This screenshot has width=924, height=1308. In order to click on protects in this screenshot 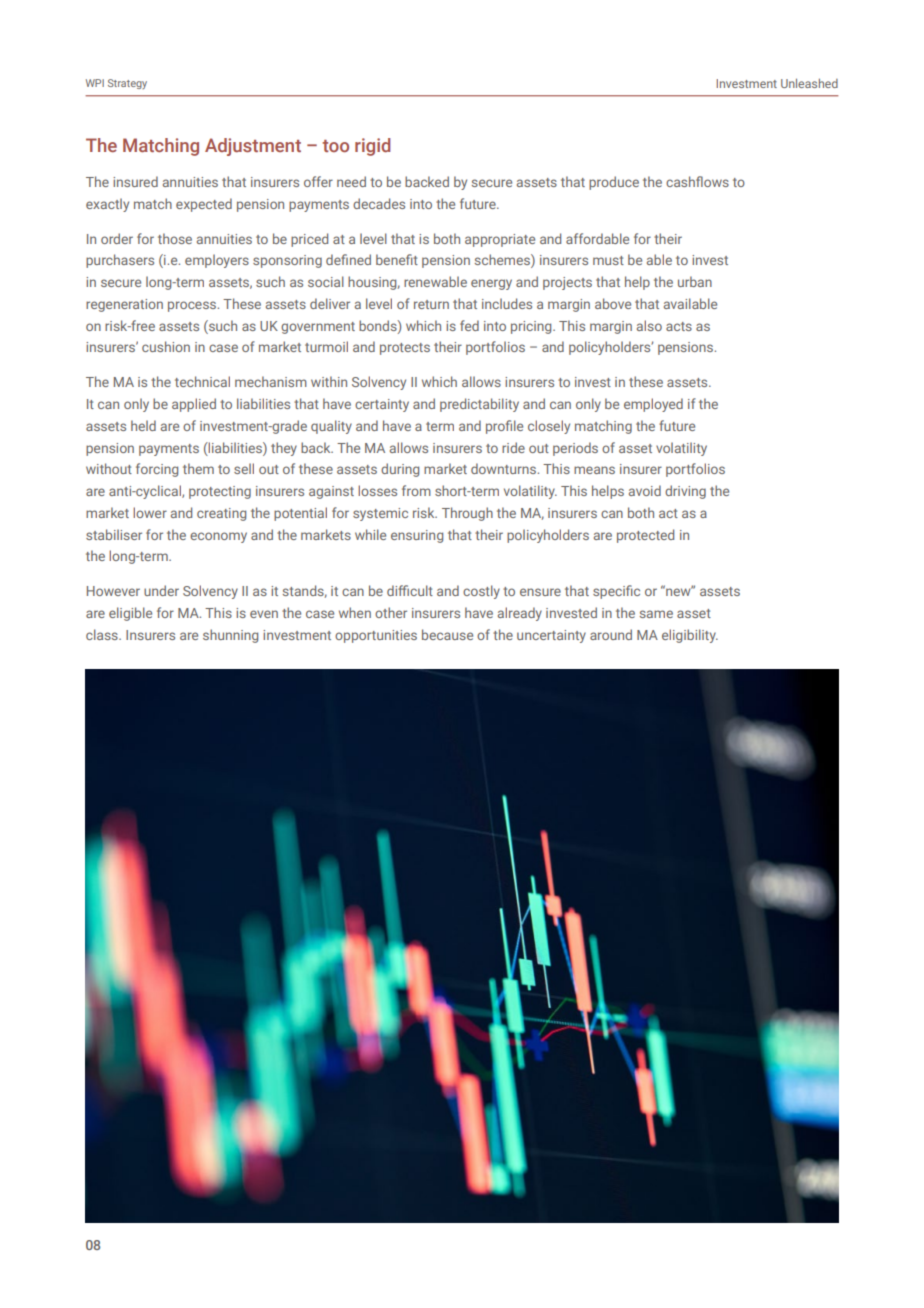, I will do `click(405, 349)`.
